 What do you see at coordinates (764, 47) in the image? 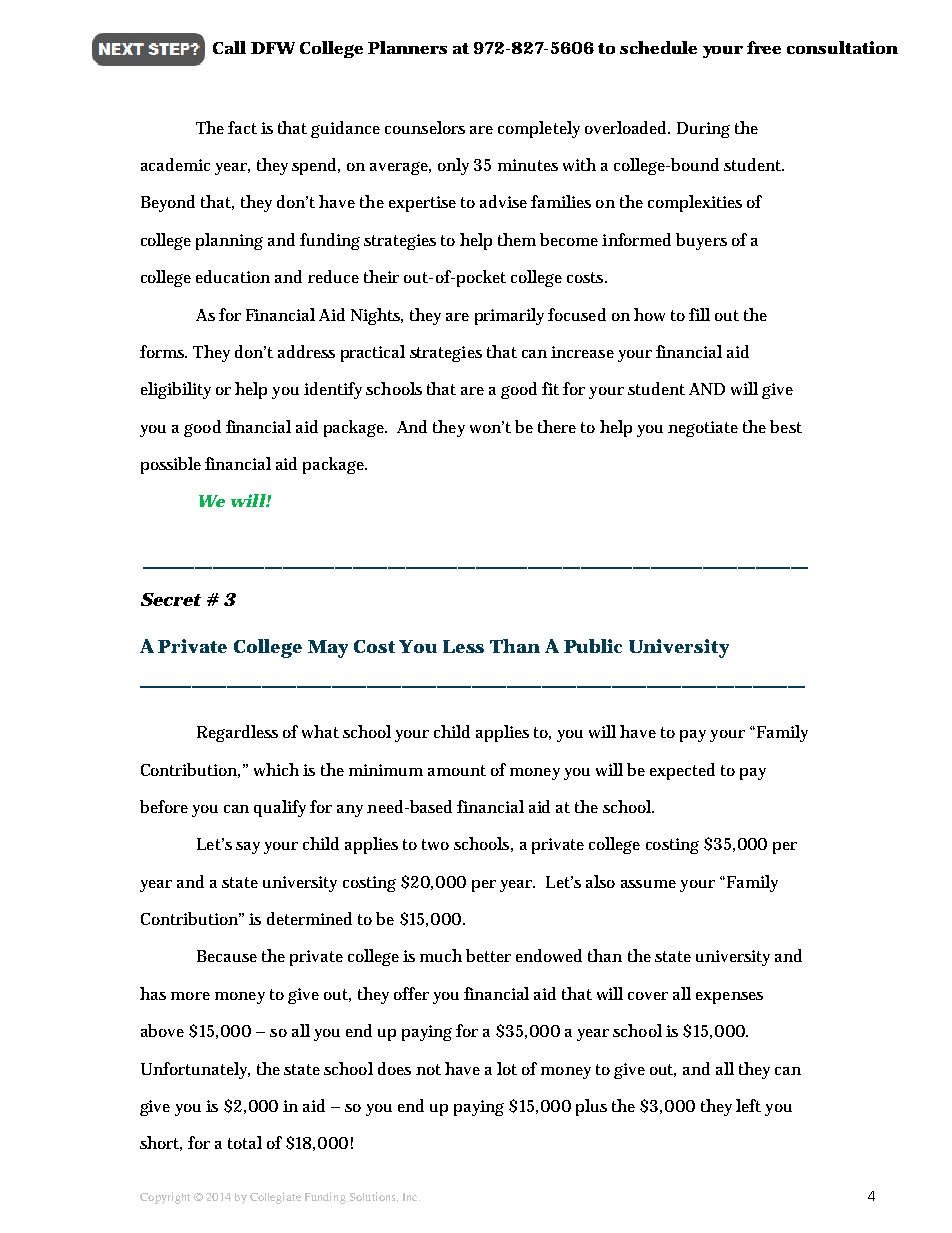
I see `free` at bounding box center [764, 47].
